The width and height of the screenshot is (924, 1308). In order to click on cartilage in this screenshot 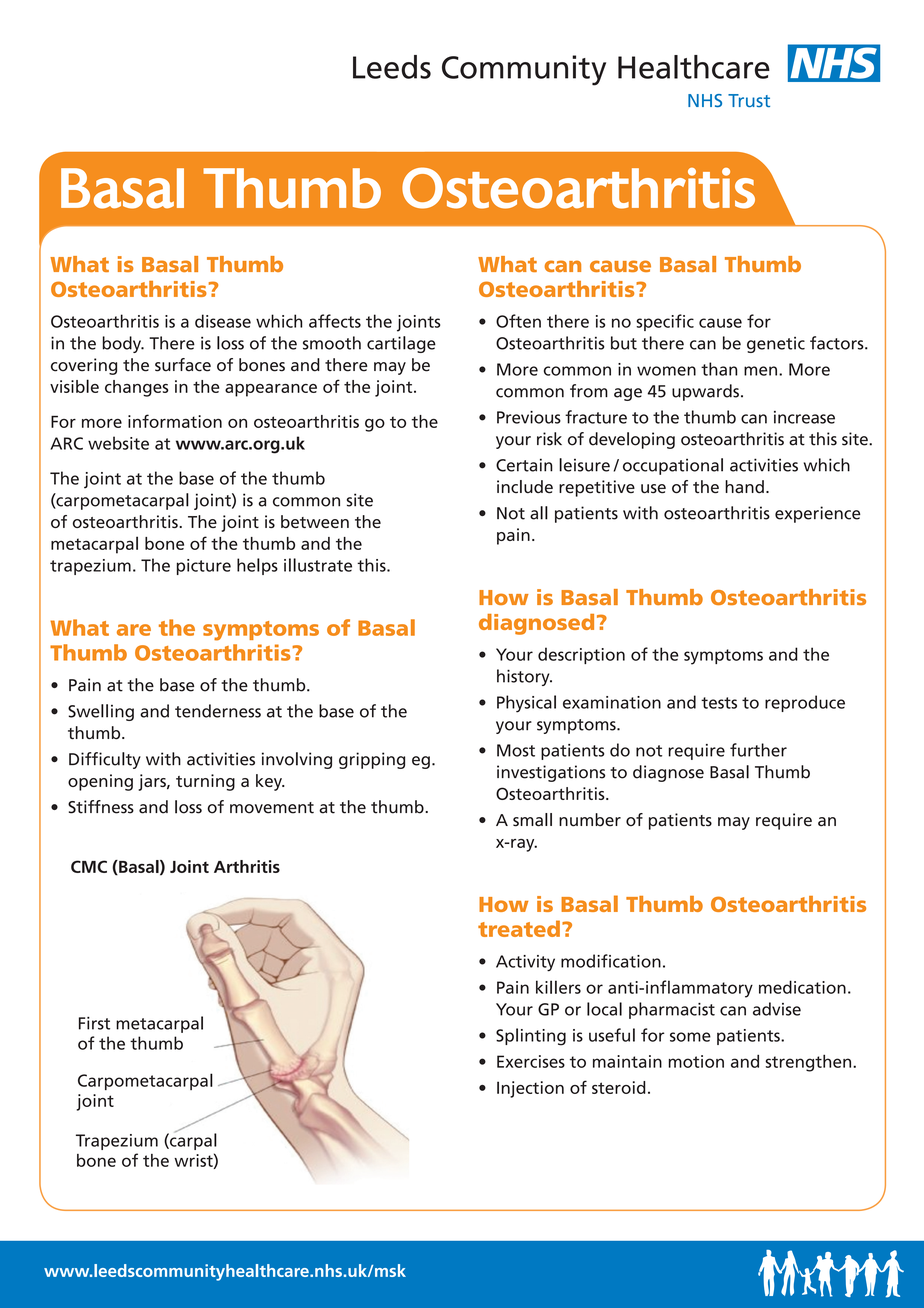, I will do `click(401, 344)`.
